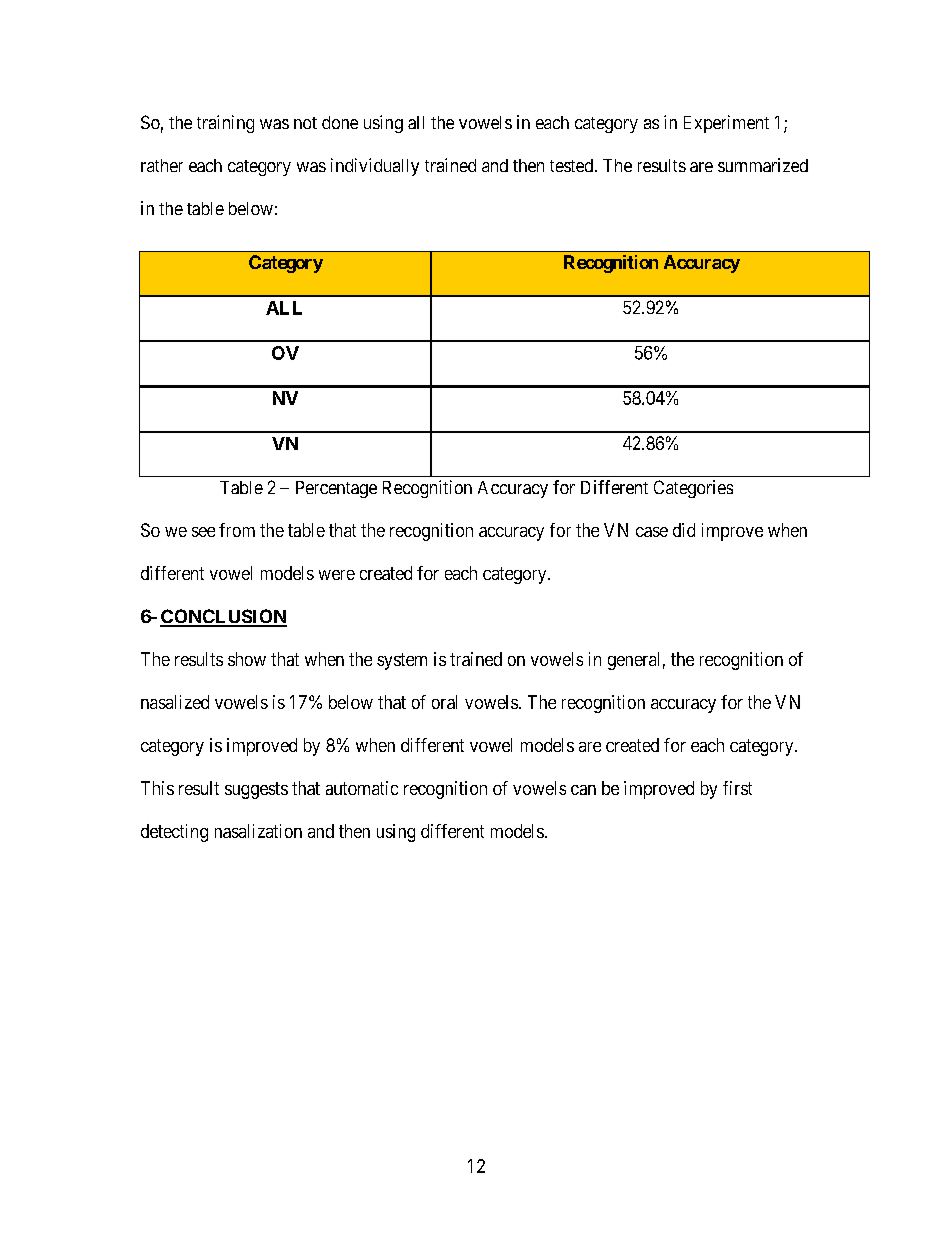  What do you see at coordinates (737, 788) in the screenshot?
I see `first` at bounding box center [737, 788].
